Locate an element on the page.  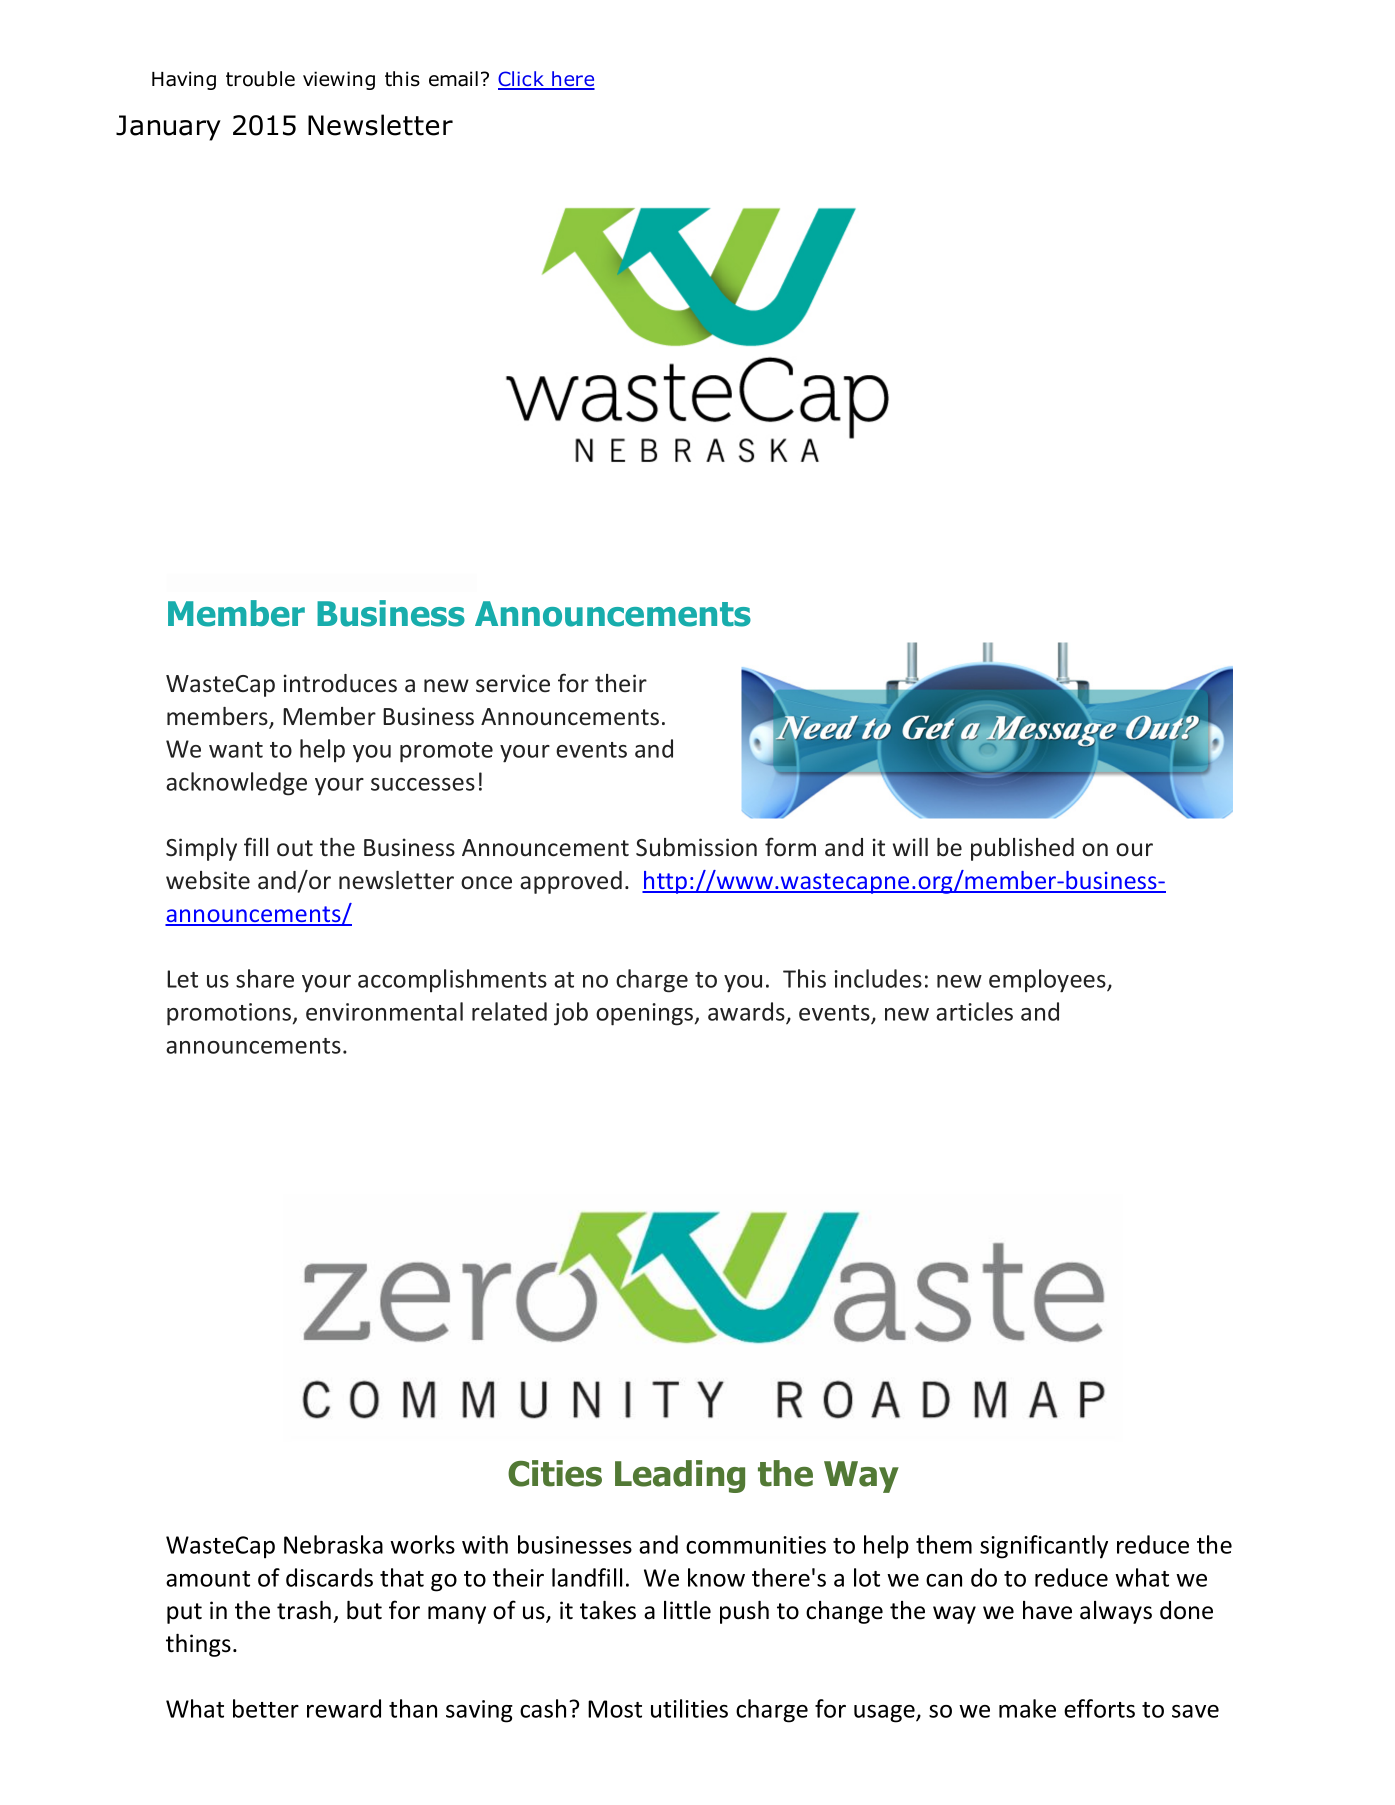
Nebraska is located at coordinates (333, 1544).
